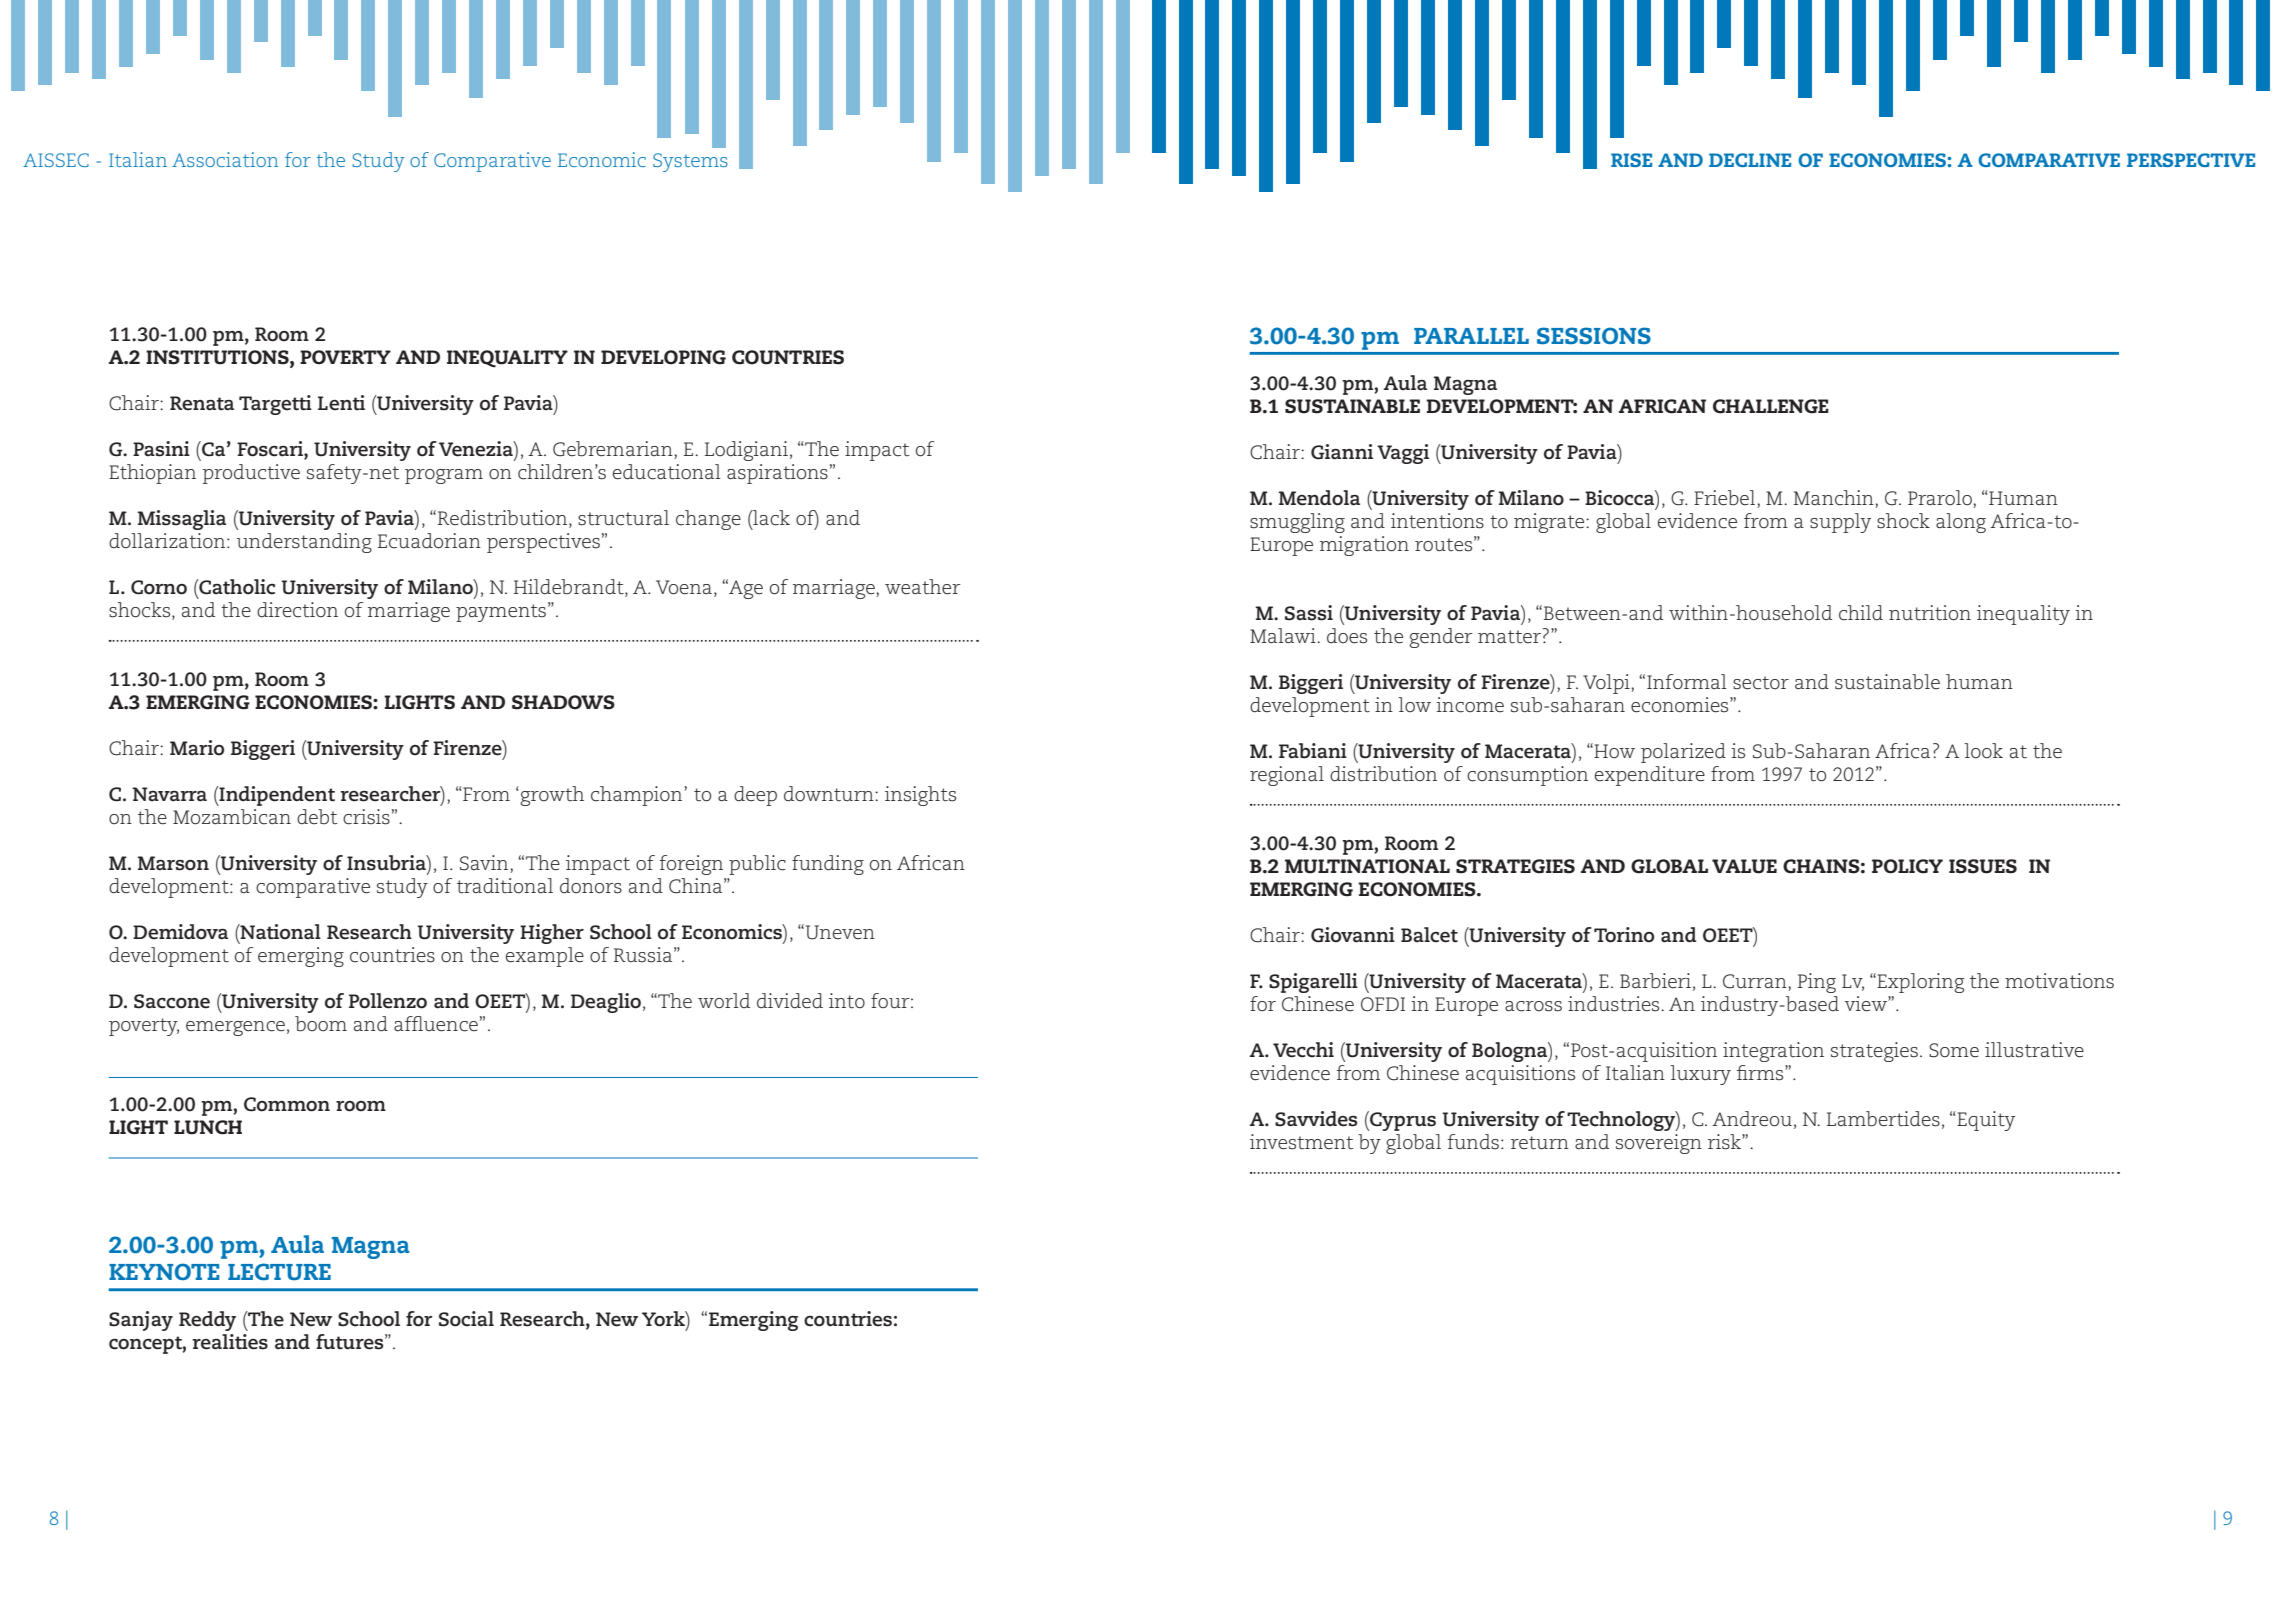 The width and height of the screenshot is (2282, 1614). What do you see at coordinates (1756, 982) in the screenshot?
I see `Curran` at bounding box center [1756, 982].
